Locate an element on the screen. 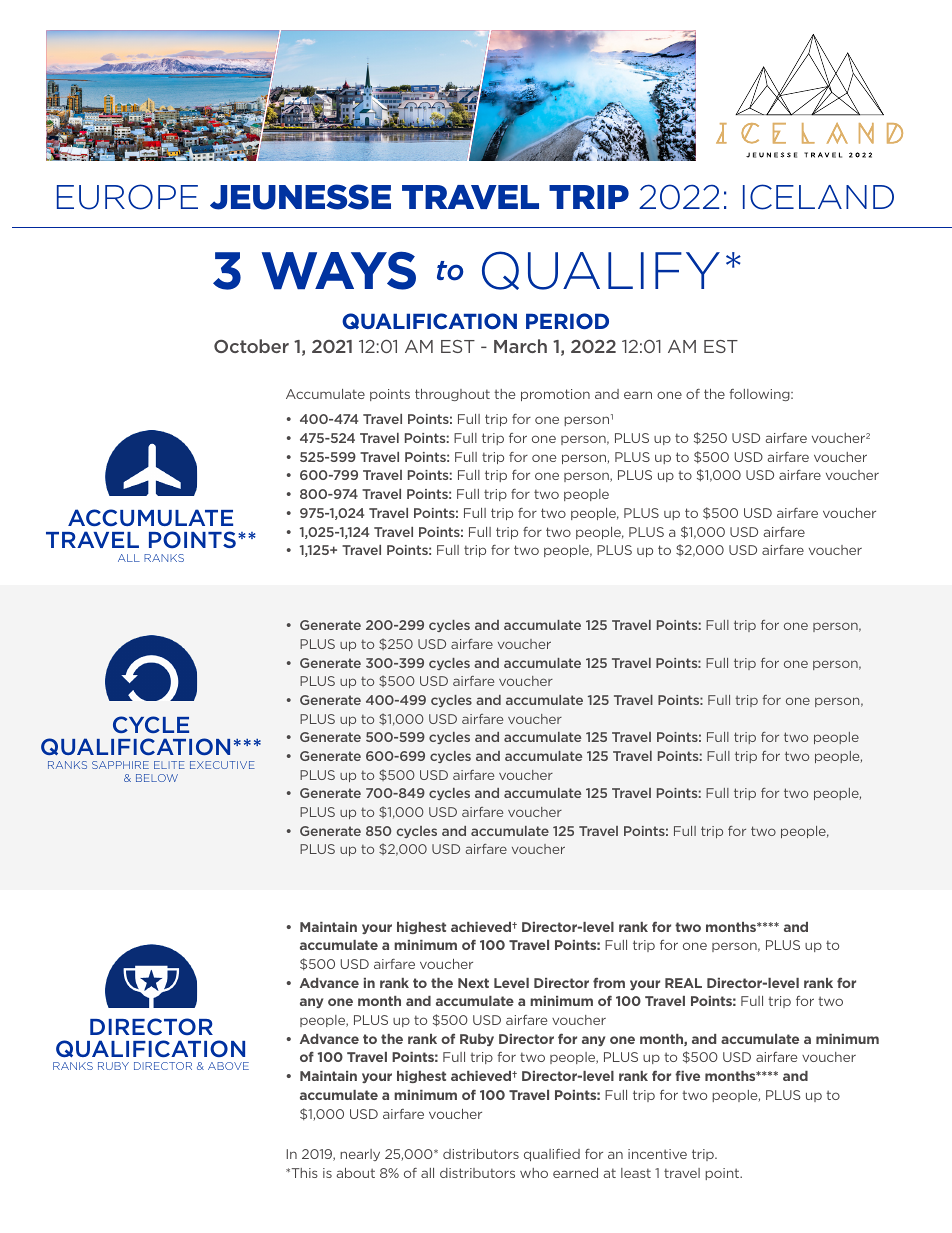 This screenshot has width=952, height=1233. QUALIFY is located at coordinates (601, 270).
